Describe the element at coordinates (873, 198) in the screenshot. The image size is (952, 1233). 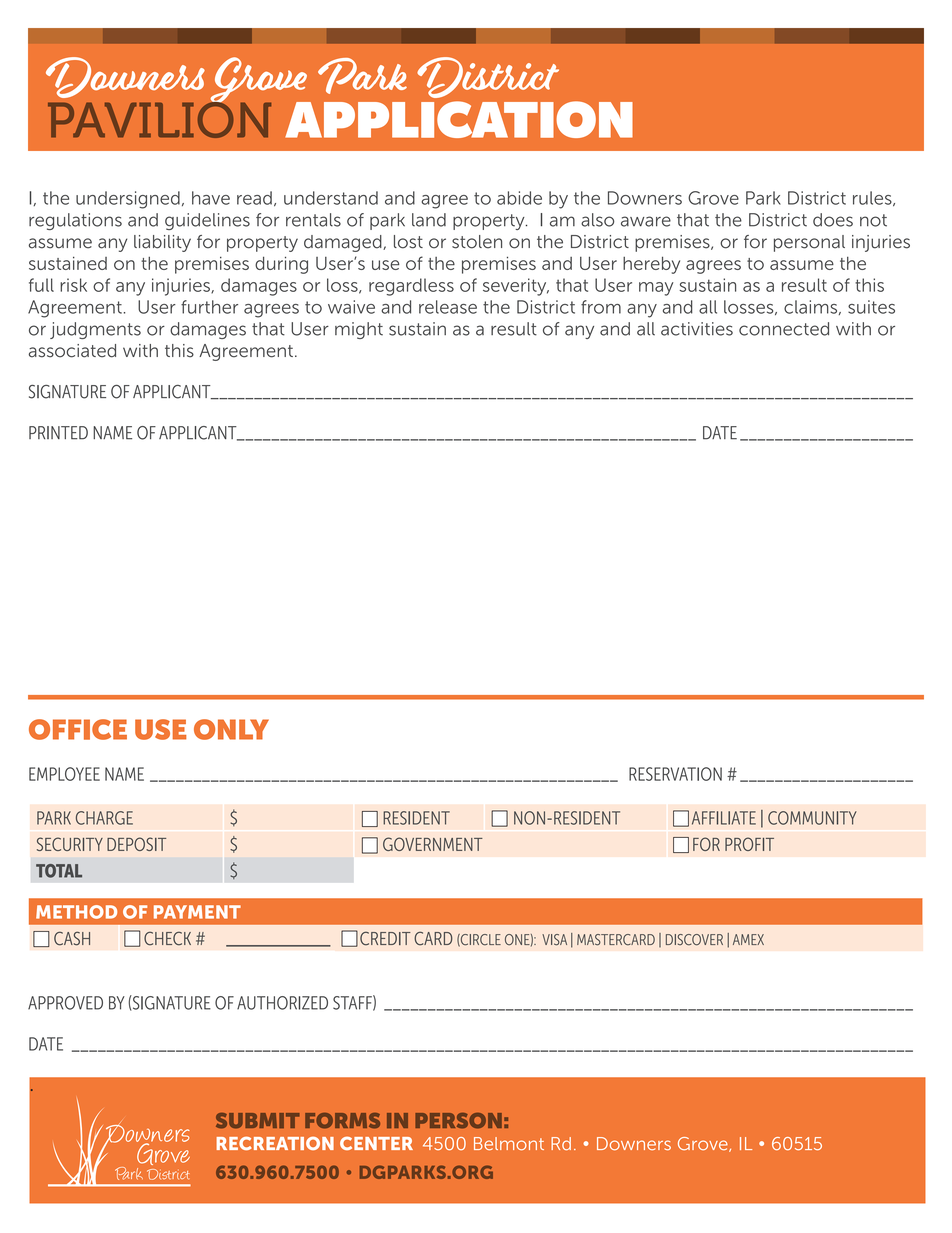
I see `rules` at that location.
